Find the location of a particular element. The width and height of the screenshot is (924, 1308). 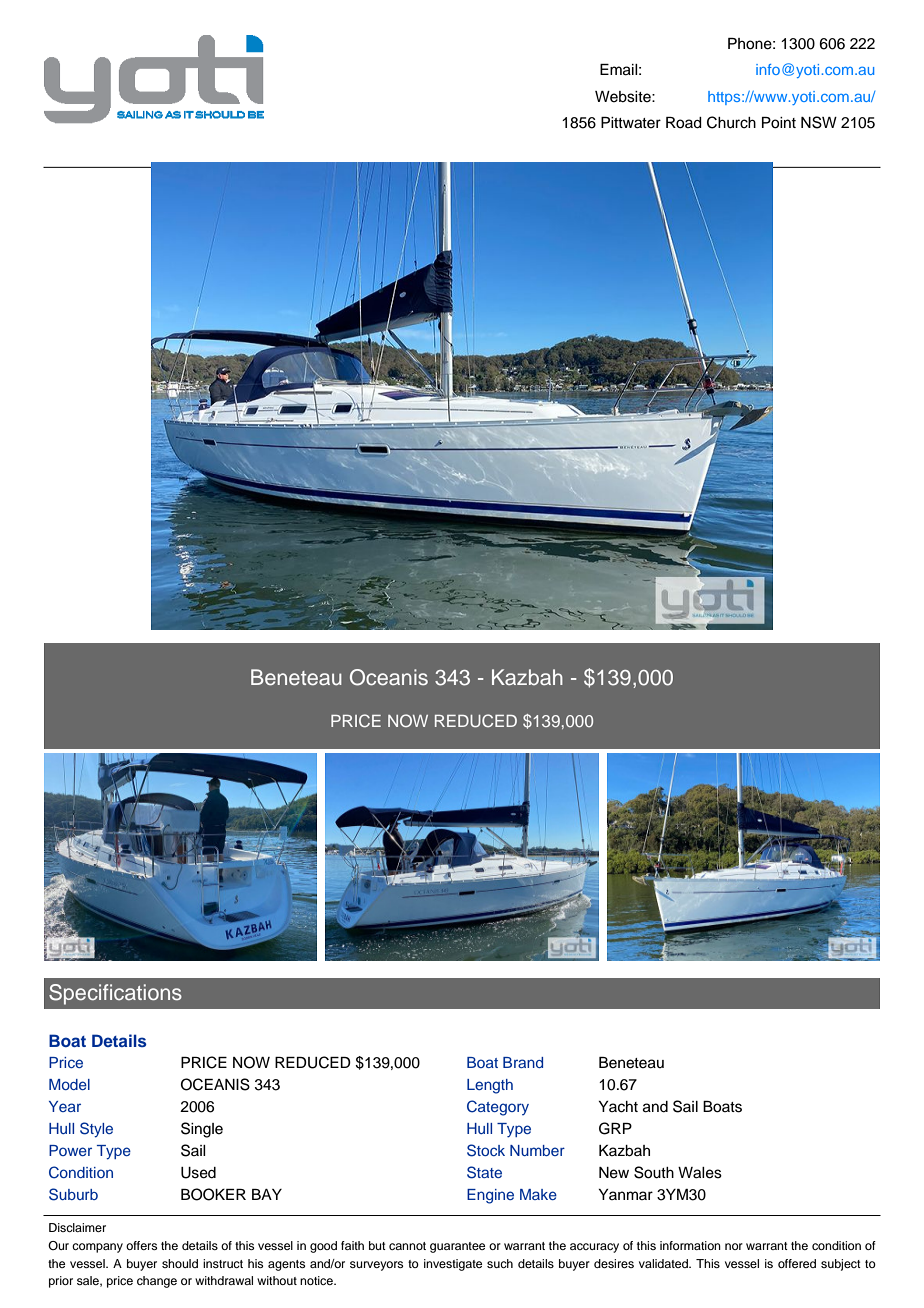

Church is located at coordinates (731, 122).
